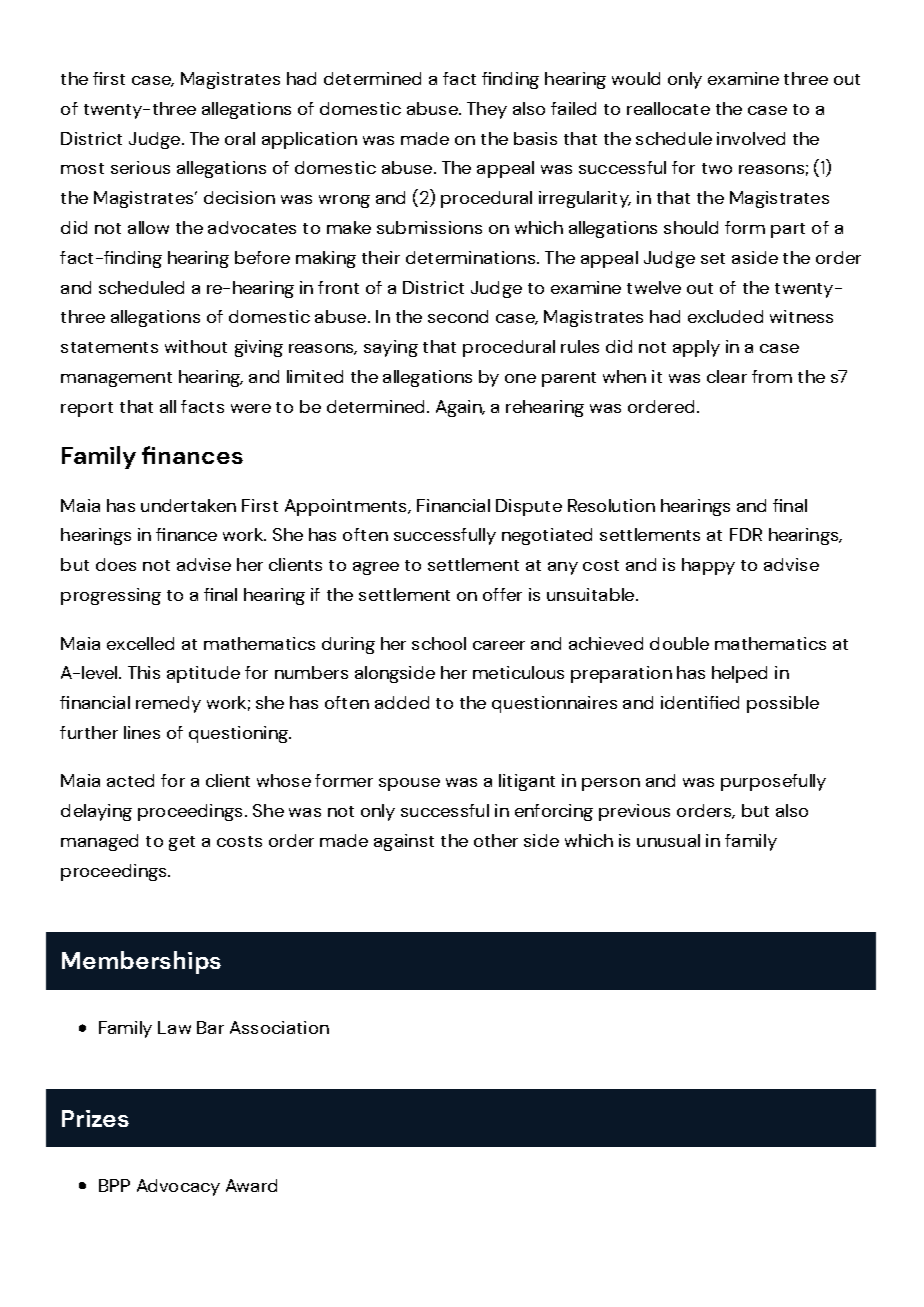 The width and height of the image is (924, 1307). Describe the element at coordinates (140, 167) in the image. I see `serious` at that location.
